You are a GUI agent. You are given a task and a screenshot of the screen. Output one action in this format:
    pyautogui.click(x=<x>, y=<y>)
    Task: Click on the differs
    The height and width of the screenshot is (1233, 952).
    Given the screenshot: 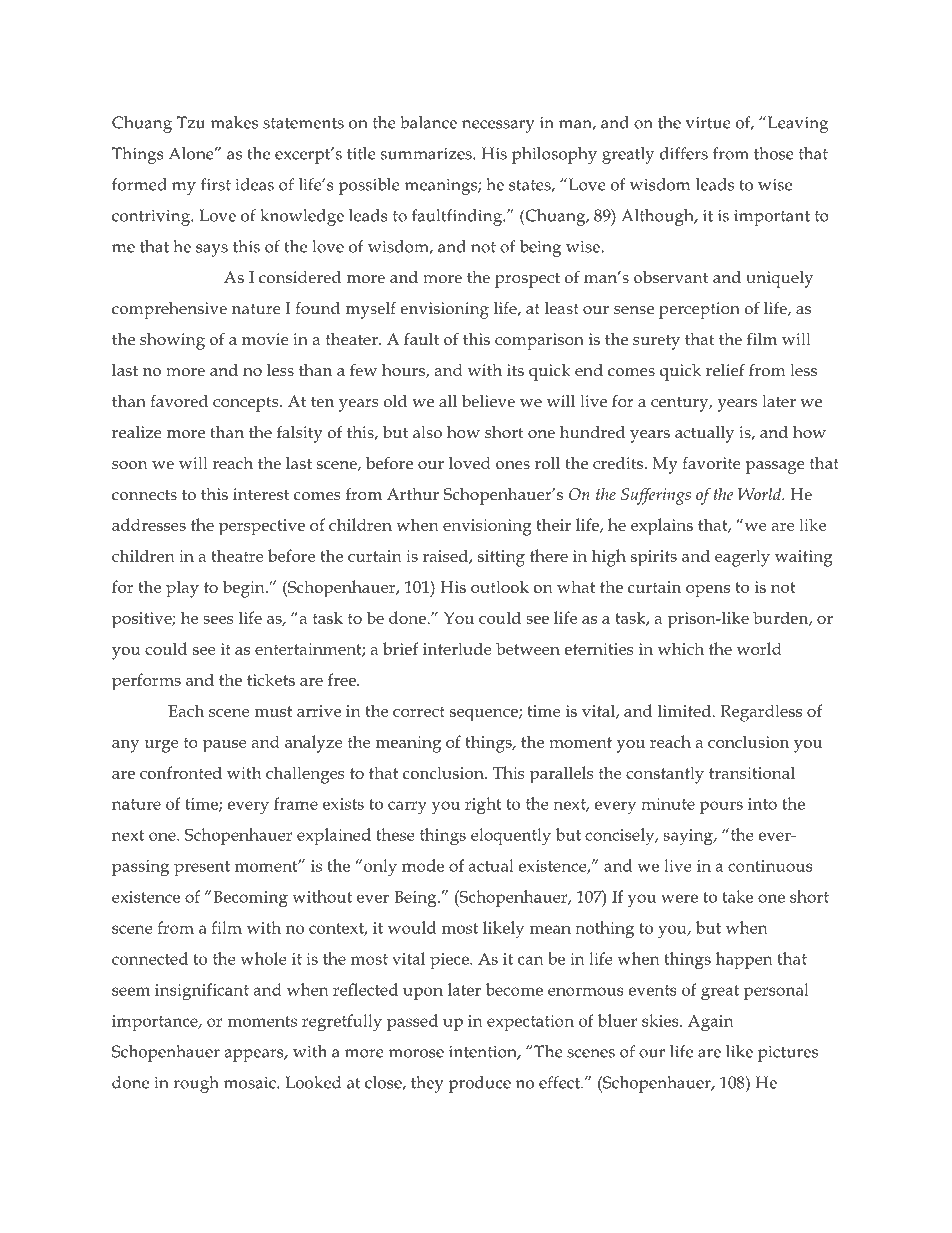 What is the action you would take?
    pyautogui.click(x=684, y=153)
